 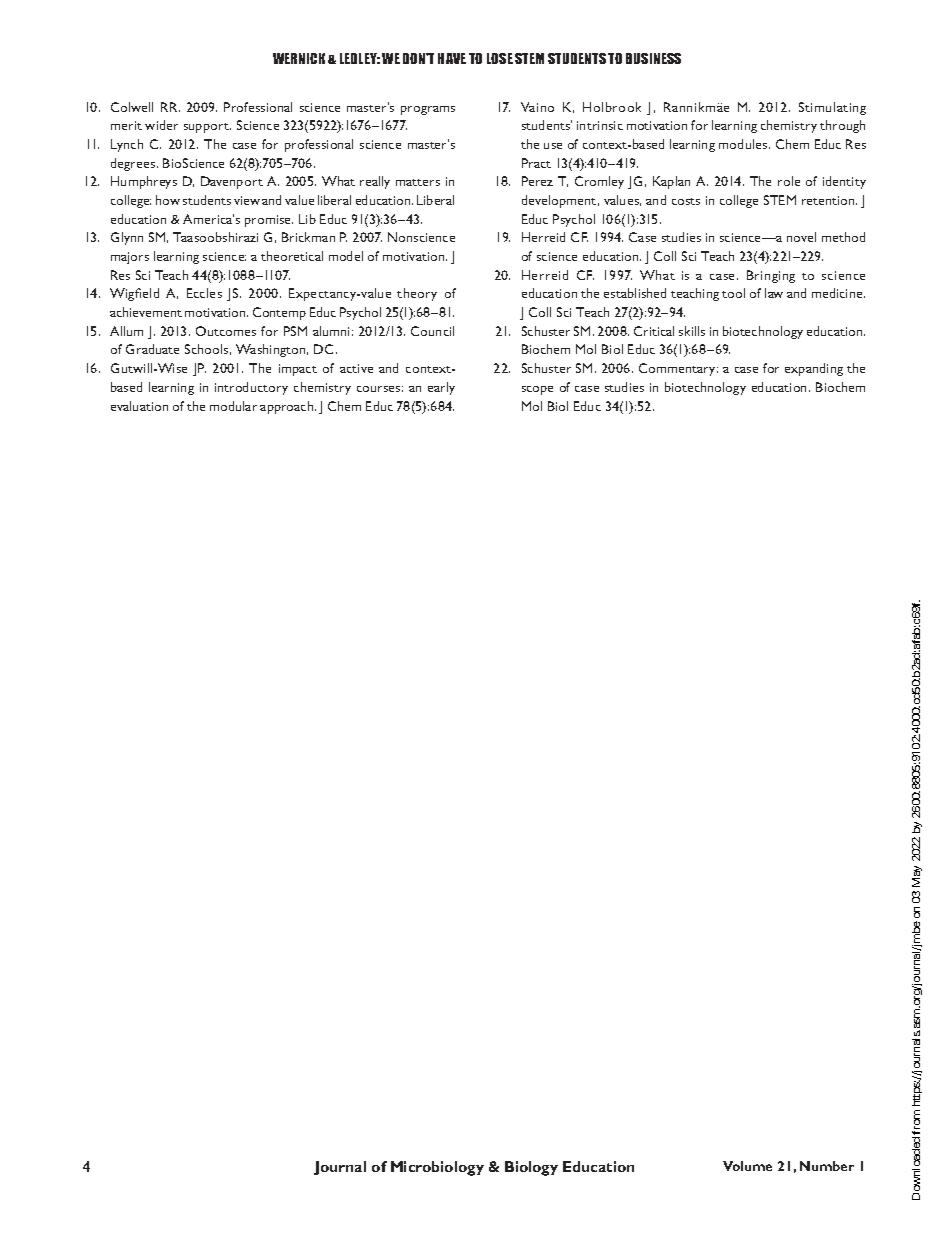 What do you see at coordinates (827, 1166) in the image?
I see `Number` at bounding box center [827, 1166].
